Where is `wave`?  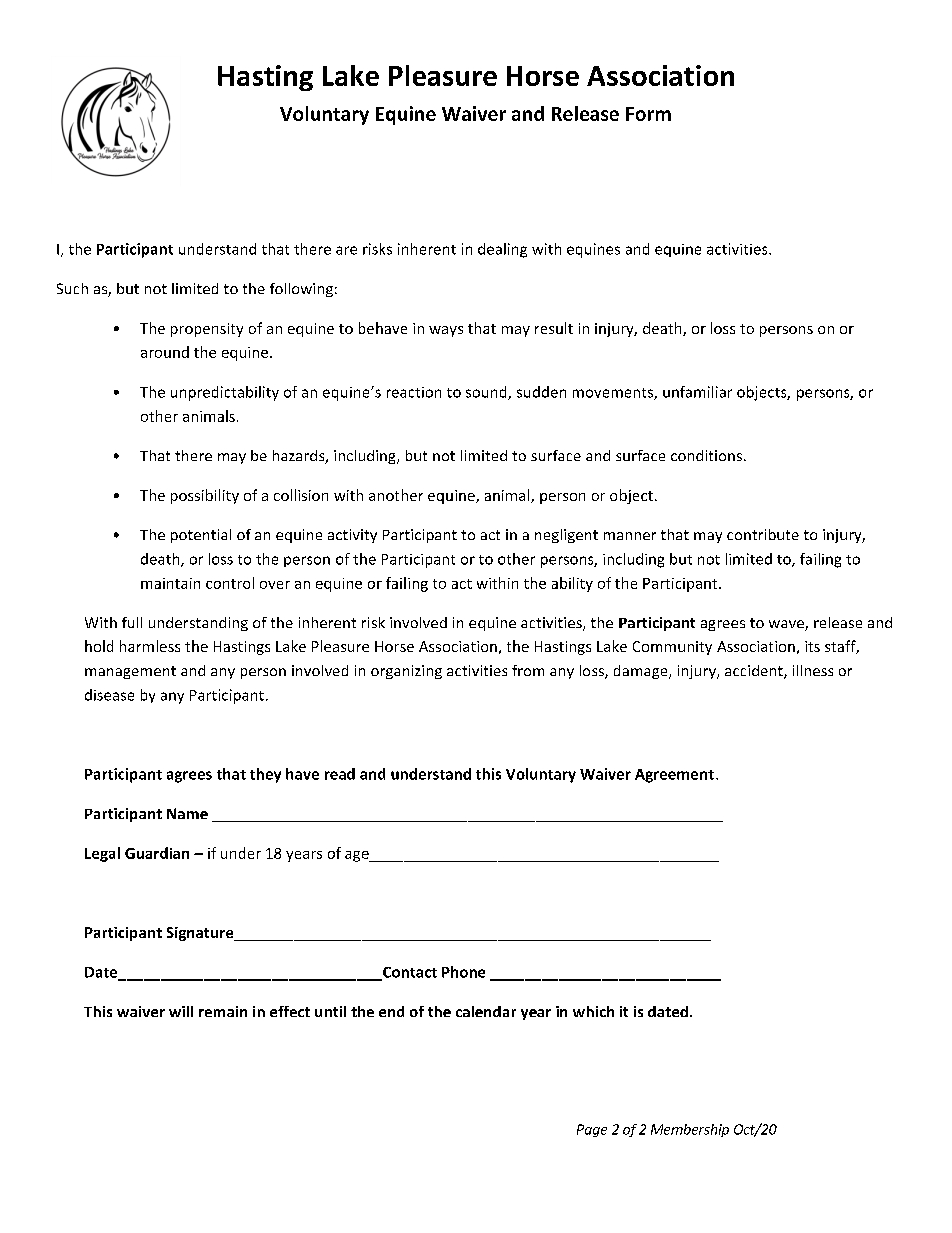
wave is located at coordinates (787, 625).
